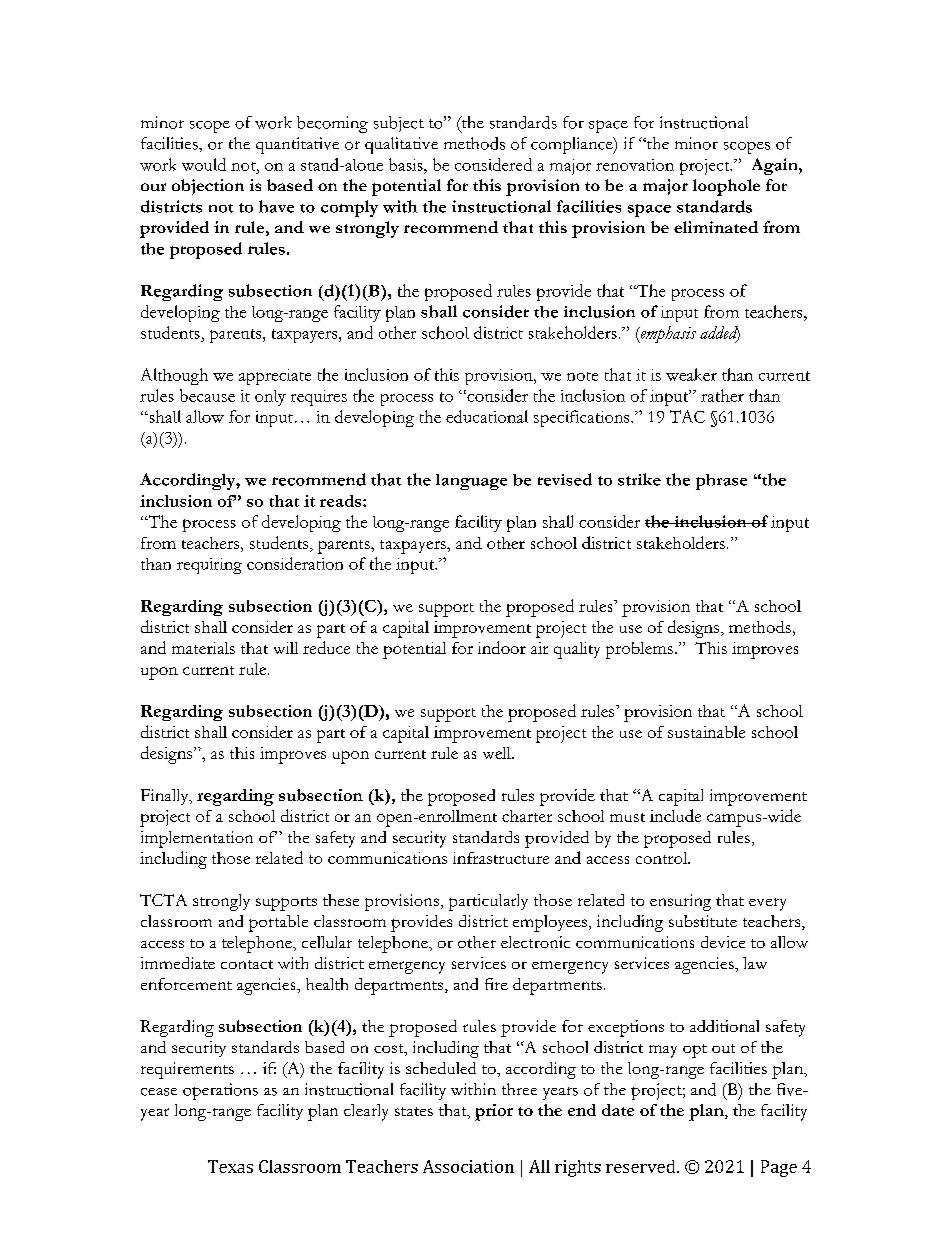 The image size is (952, 1233). Describe the element at coordinates (663, 858) in the screenshot. I see `control` at that location.
